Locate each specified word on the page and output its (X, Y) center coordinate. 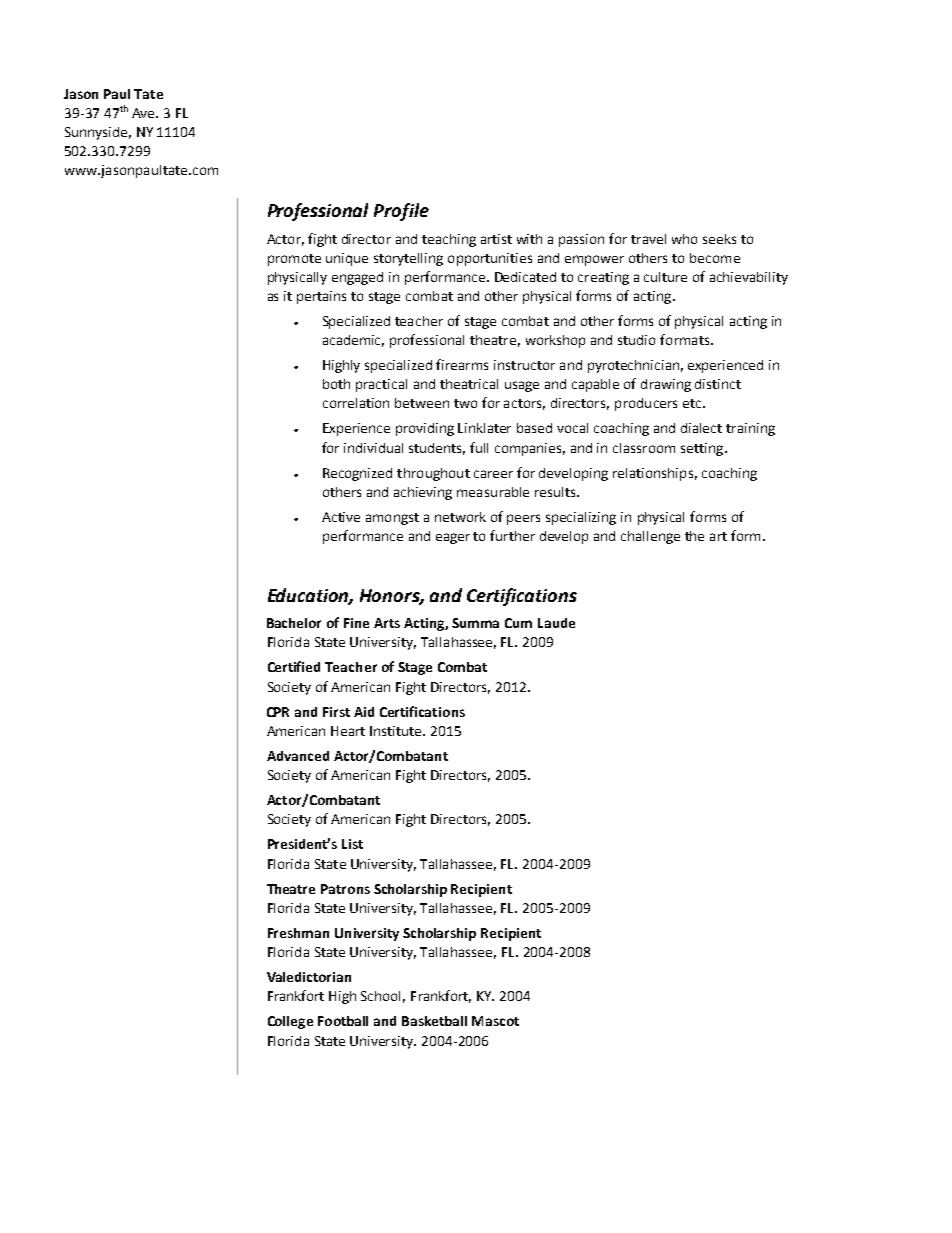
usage (522, 386)
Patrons (345, 889)
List (352, 844)
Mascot (495, 1021)
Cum (518, 623)
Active (341, 517)
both (336, 384)
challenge (650, 537)
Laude (556, 623)
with (529, 239)
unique (347, 259)
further (512, 535)
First (336, 712)
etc (692, 403)
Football (343, 1021)
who (684, 239)
